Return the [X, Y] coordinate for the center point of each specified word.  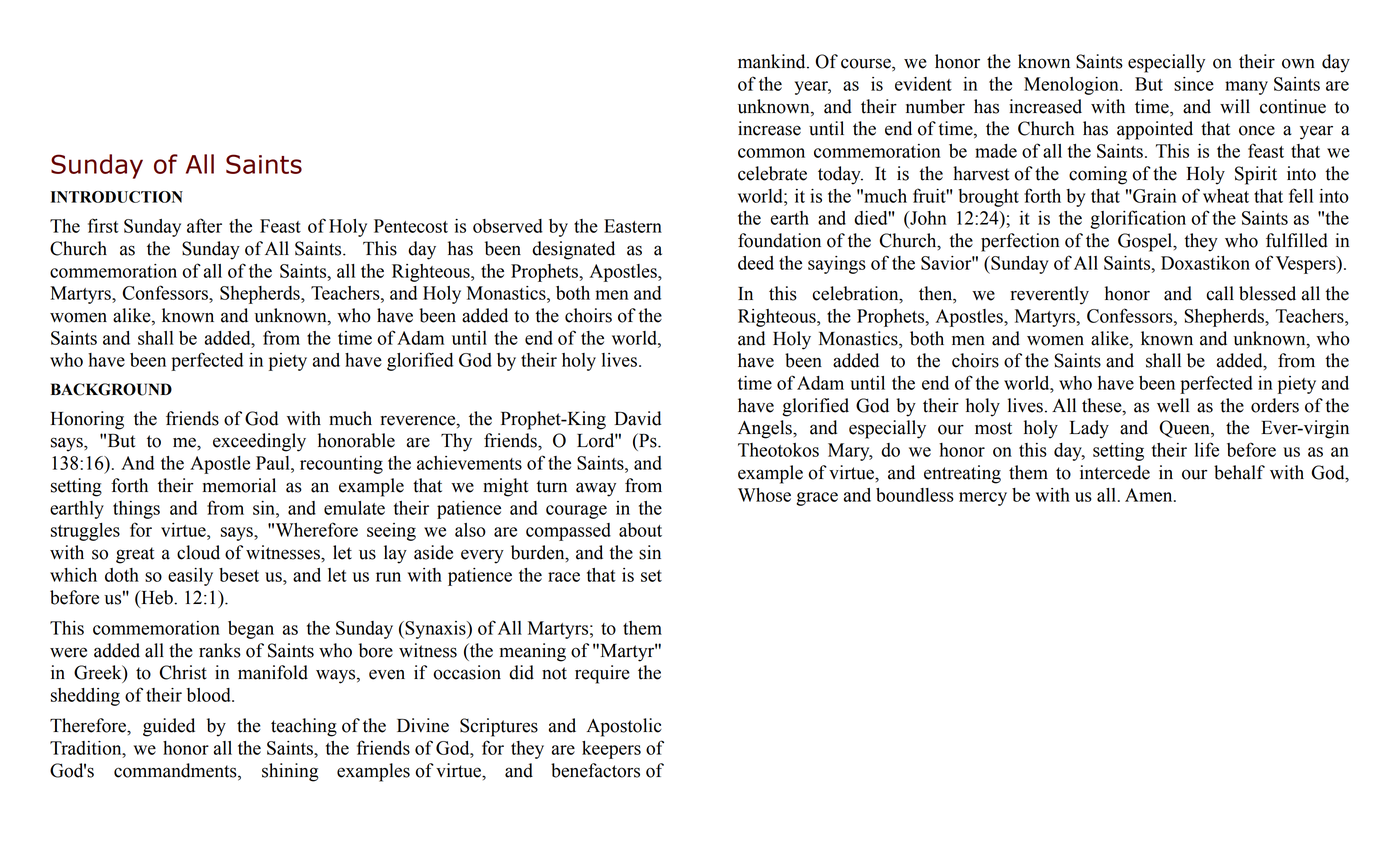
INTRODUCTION [117, 197]
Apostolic [624, 727]
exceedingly [259, 442]
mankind [773, 61]
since [1194, 84]
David [638, 418]
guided [169, 727]
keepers [611, 750]
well [1173, 405]
